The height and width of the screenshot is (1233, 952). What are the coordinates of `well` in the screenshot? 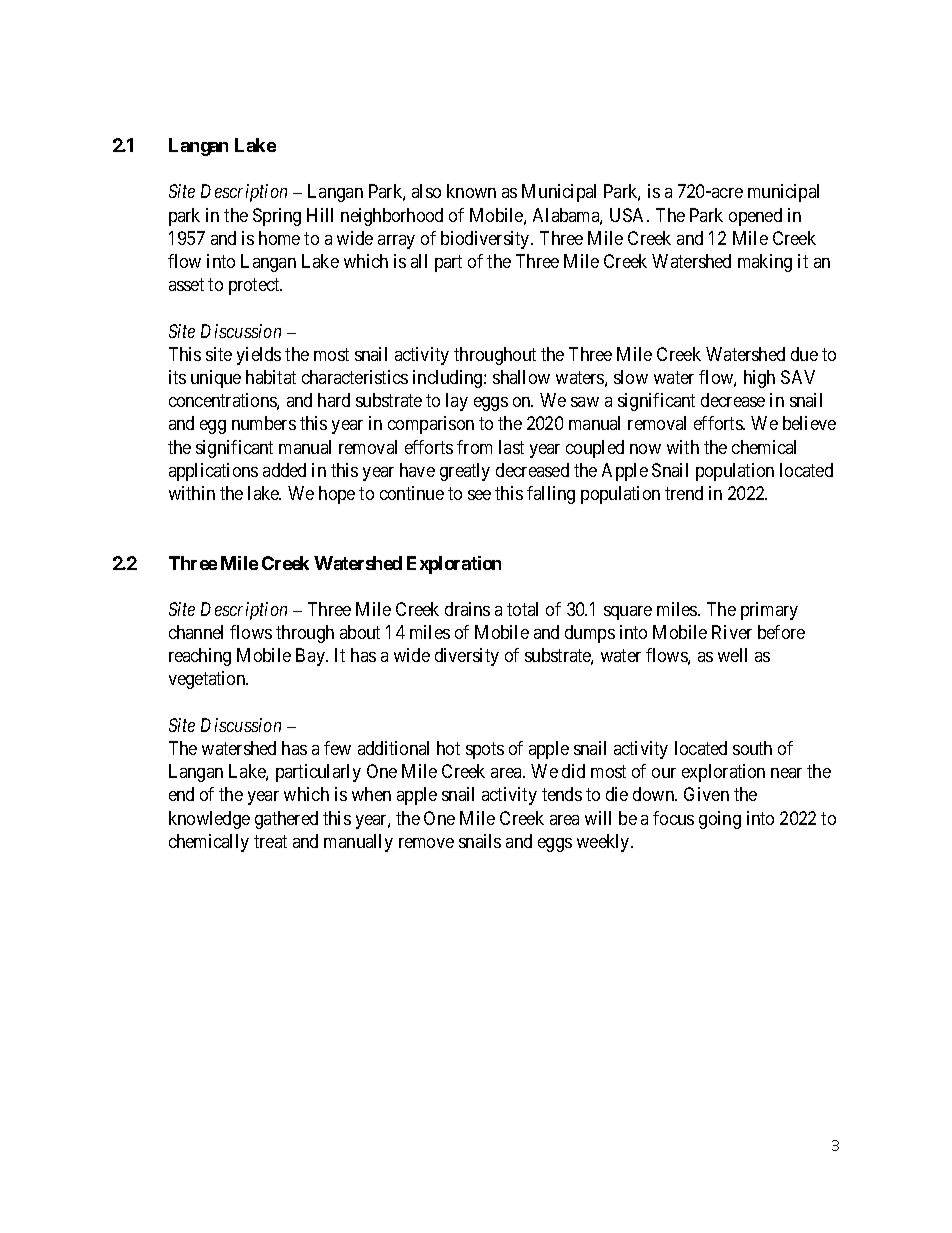 It's located at (732, 655).
